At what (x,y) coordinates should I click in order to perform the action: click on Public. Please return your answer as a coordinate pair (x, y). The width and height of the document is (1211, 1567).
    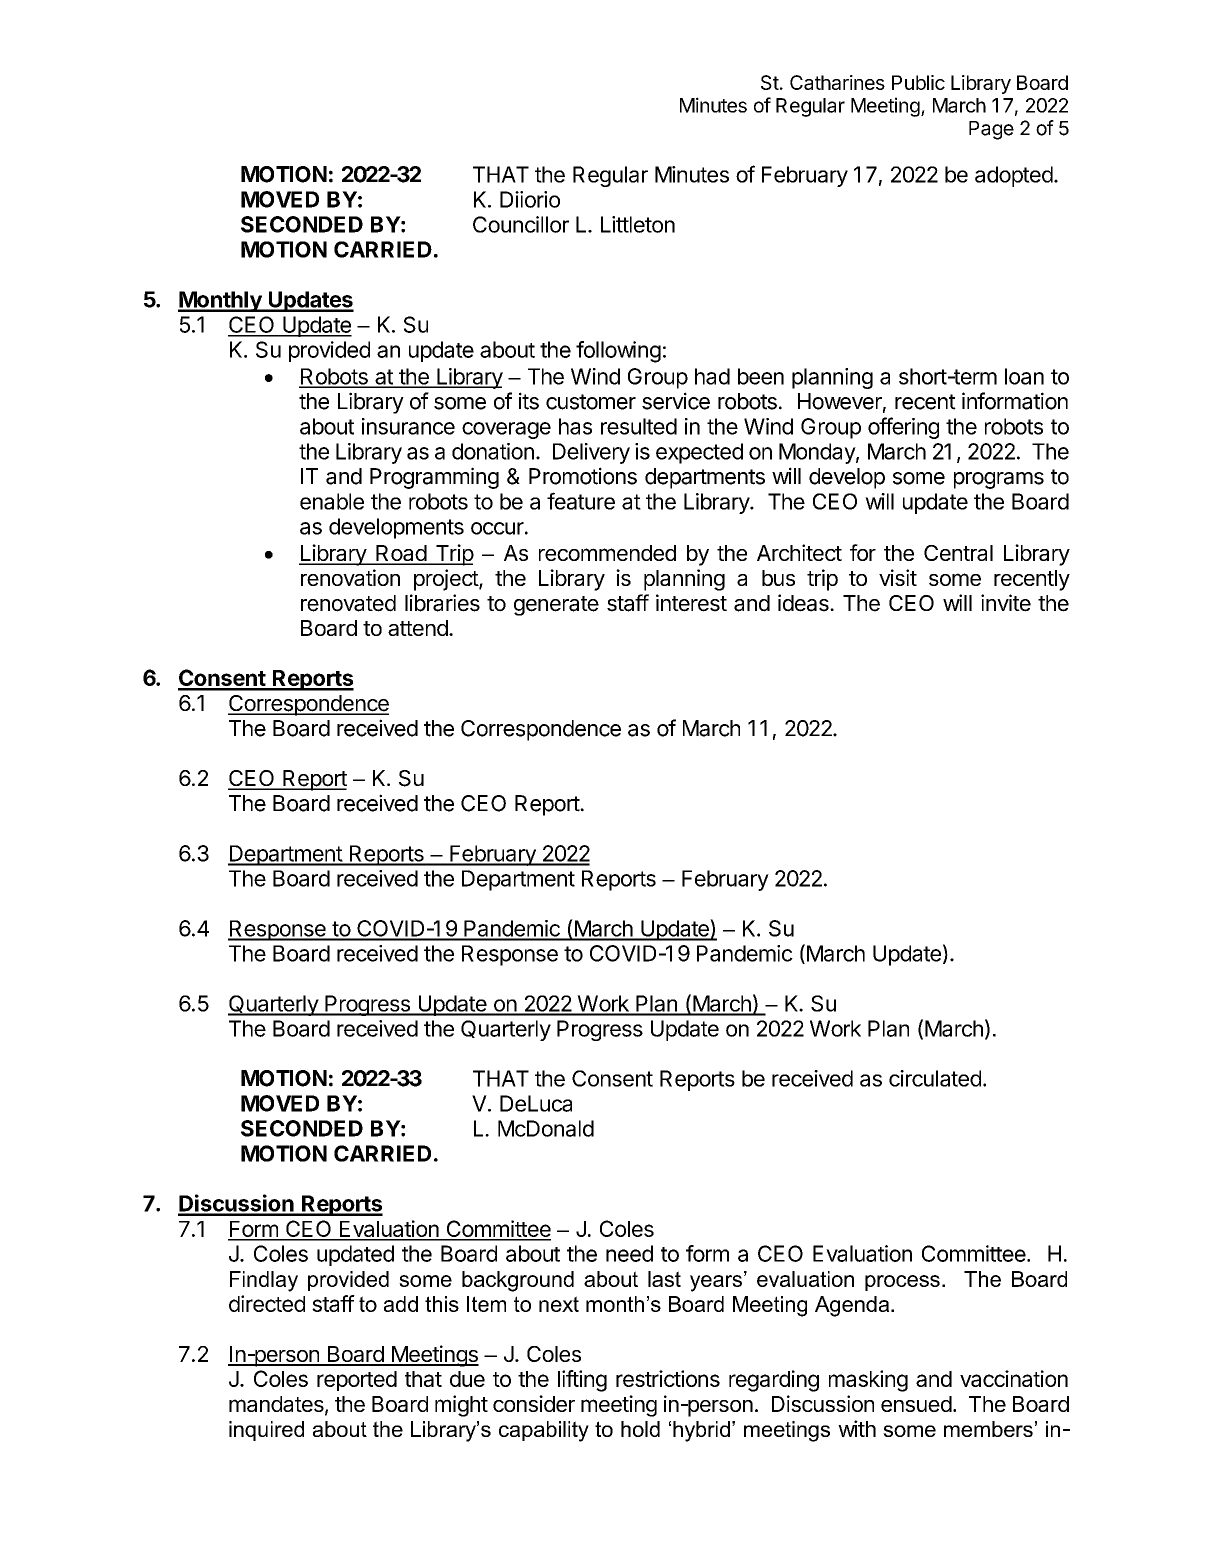
    Looking at the image, I should click on (918, 82).
